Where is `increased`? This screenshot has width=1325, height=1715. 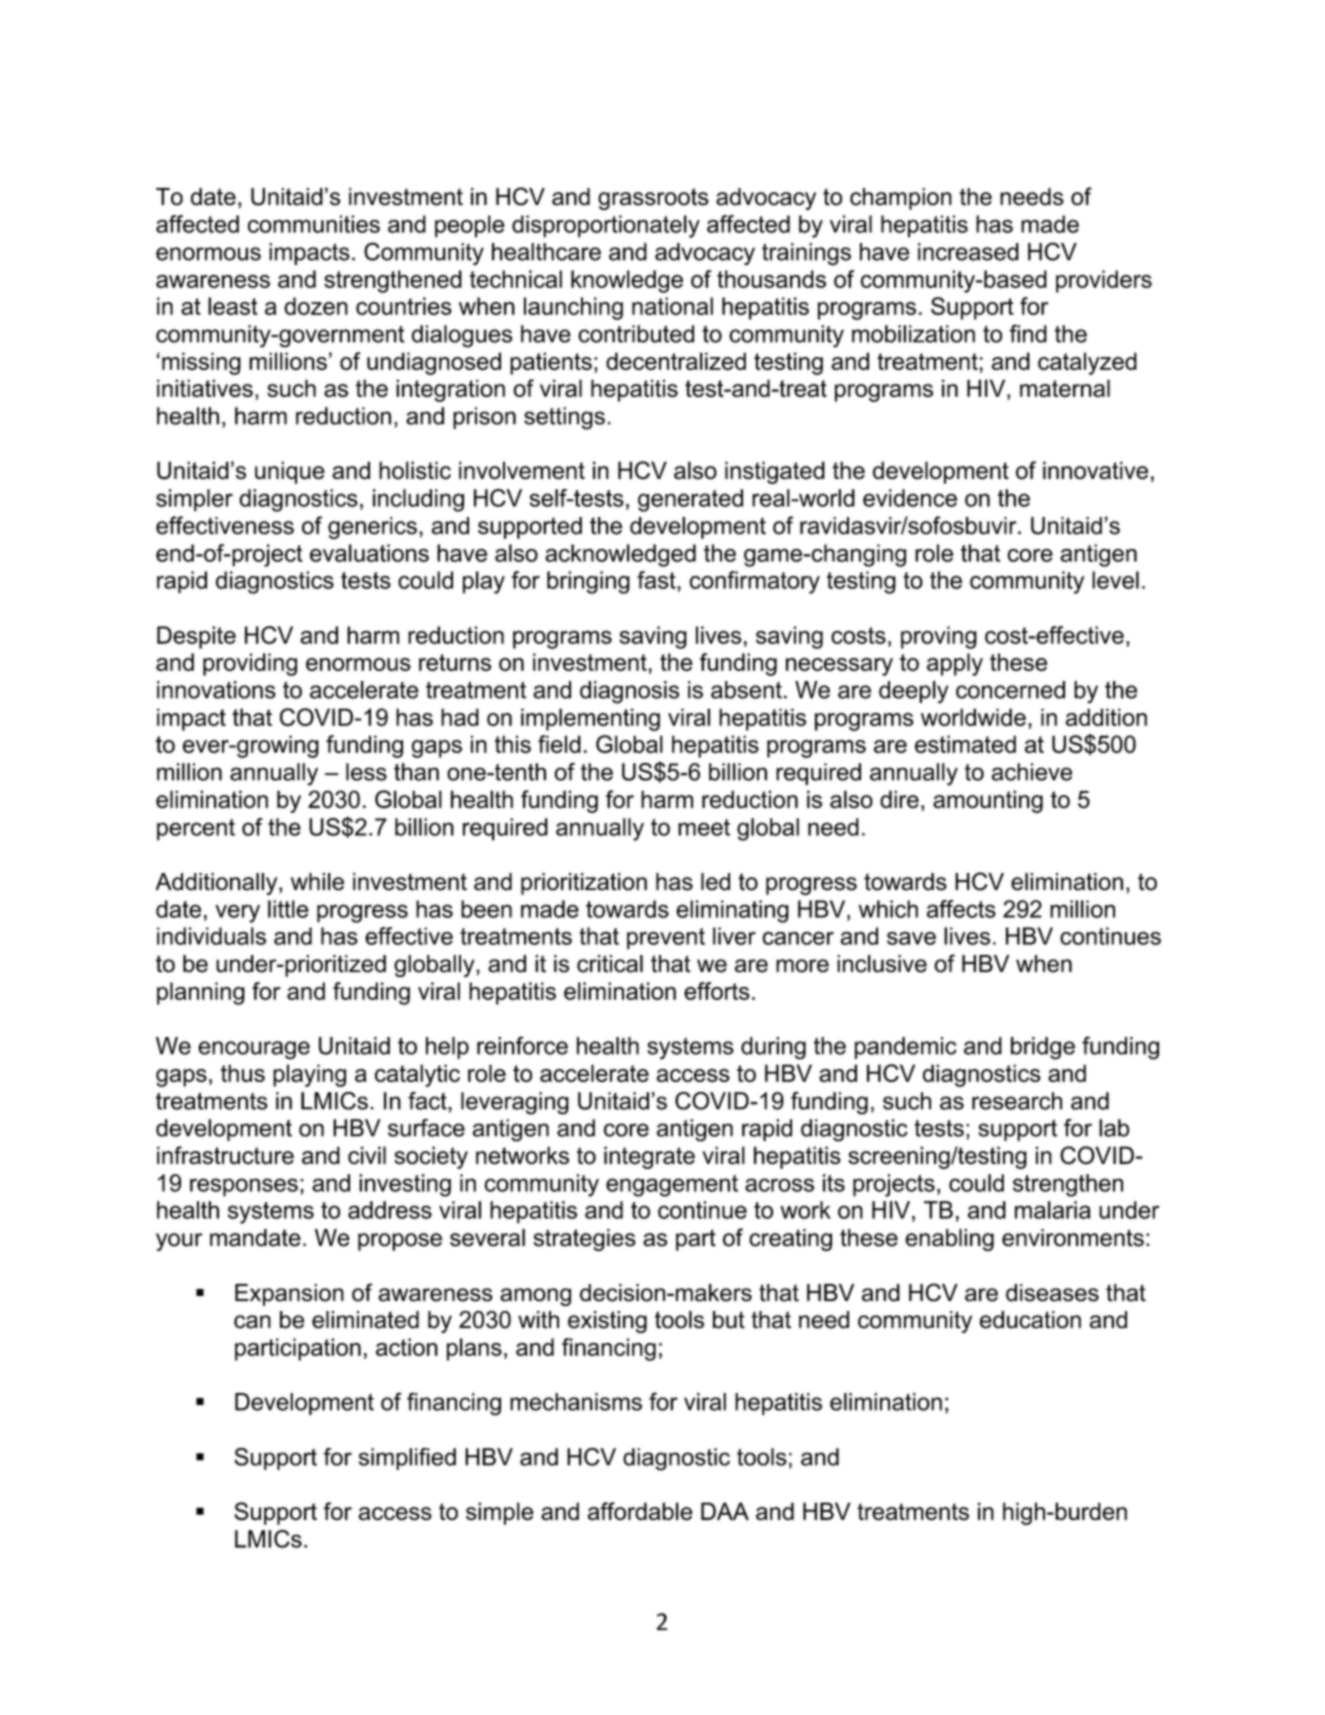
increased is located at coordinates (968, 252).
